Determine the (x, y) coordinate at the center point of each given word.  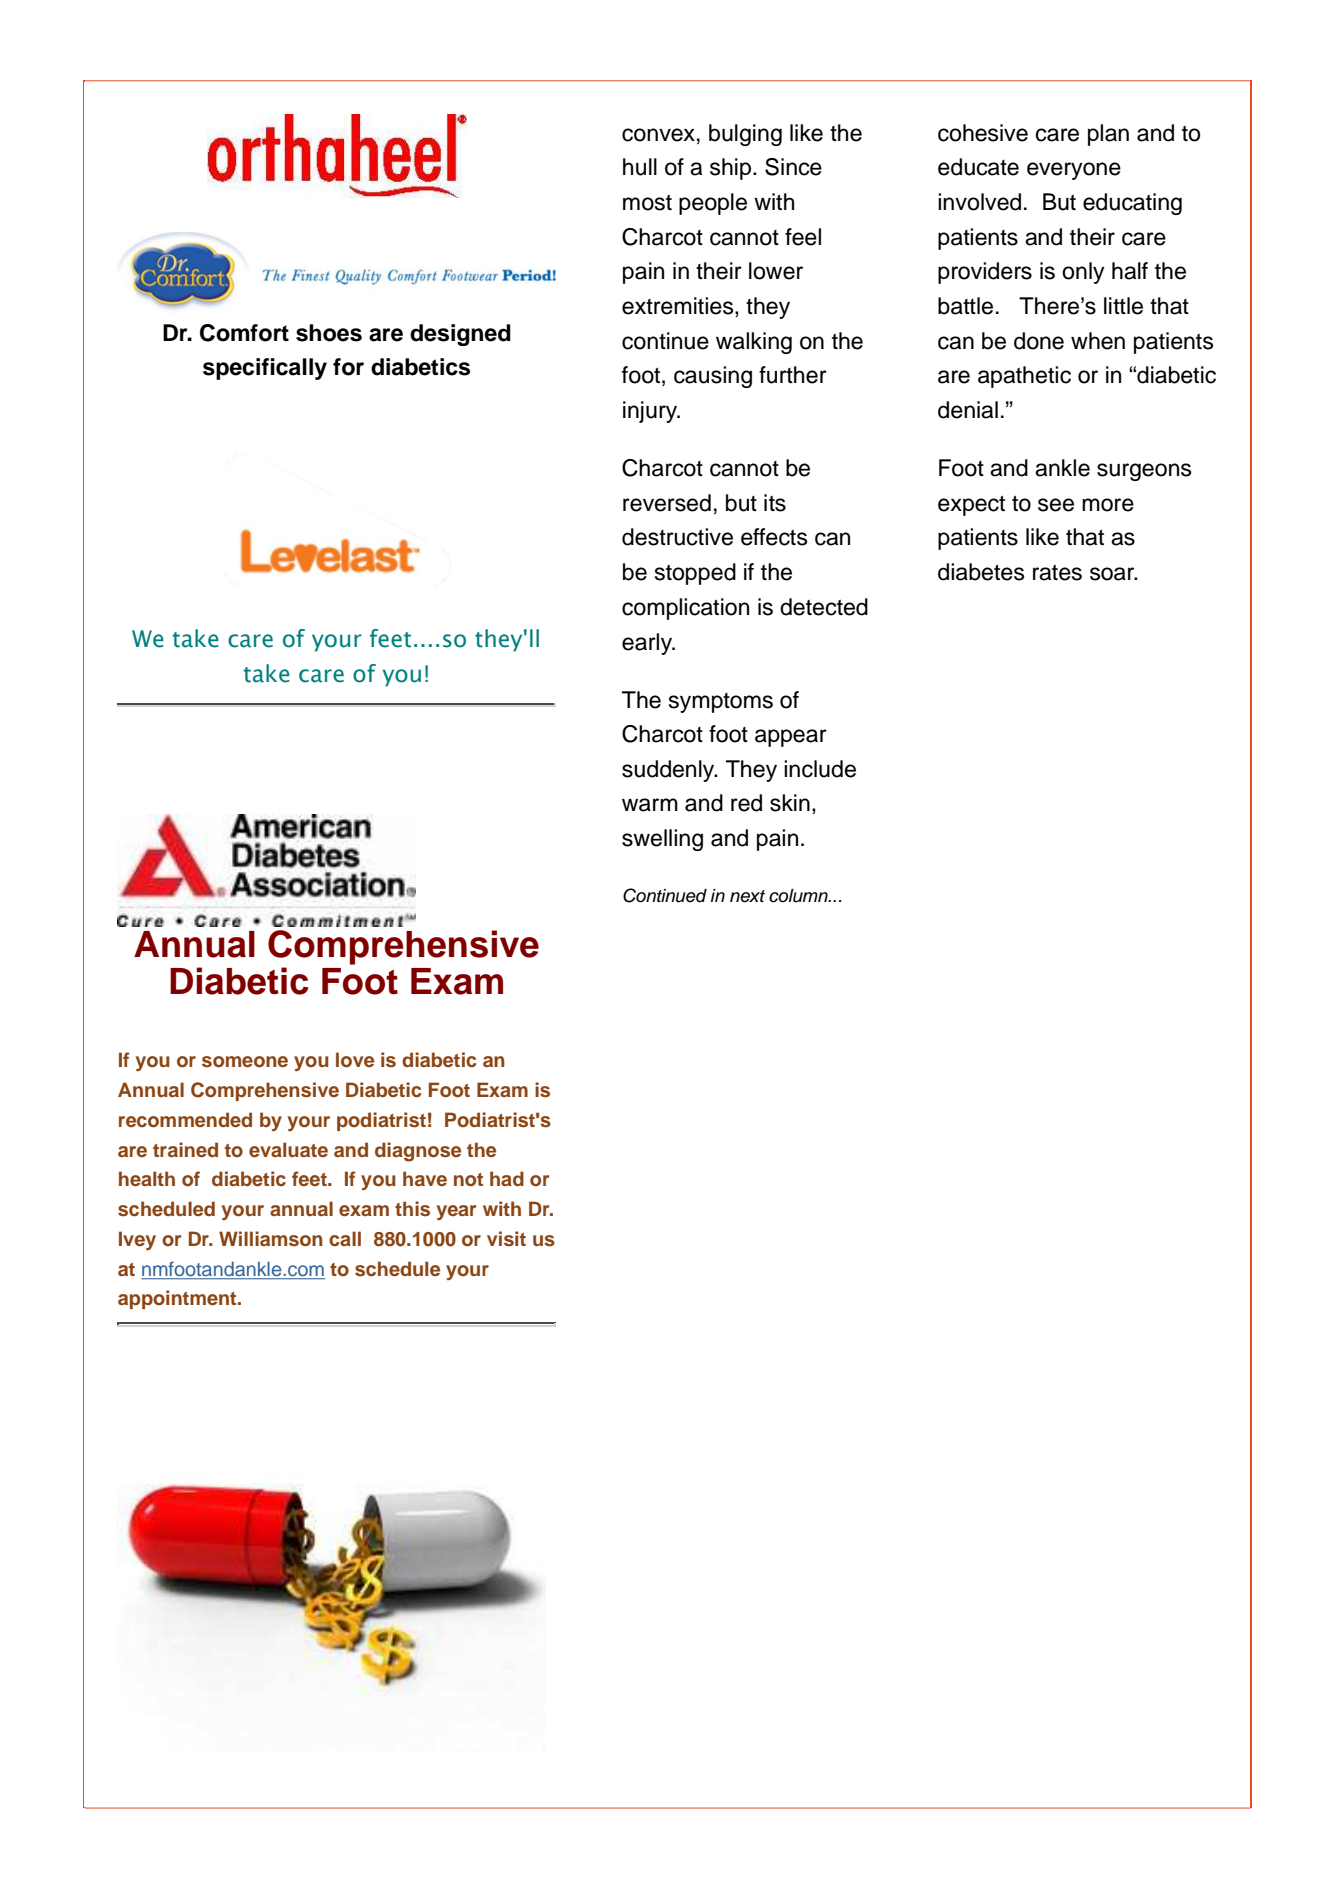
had (507, 1178)
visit (506, 1239)
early (648, 644)
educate (978, 167)
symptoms (721, 703)
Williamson (271, 1239)
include (820, 769)
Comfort (244, 333)
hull (640, 167)
